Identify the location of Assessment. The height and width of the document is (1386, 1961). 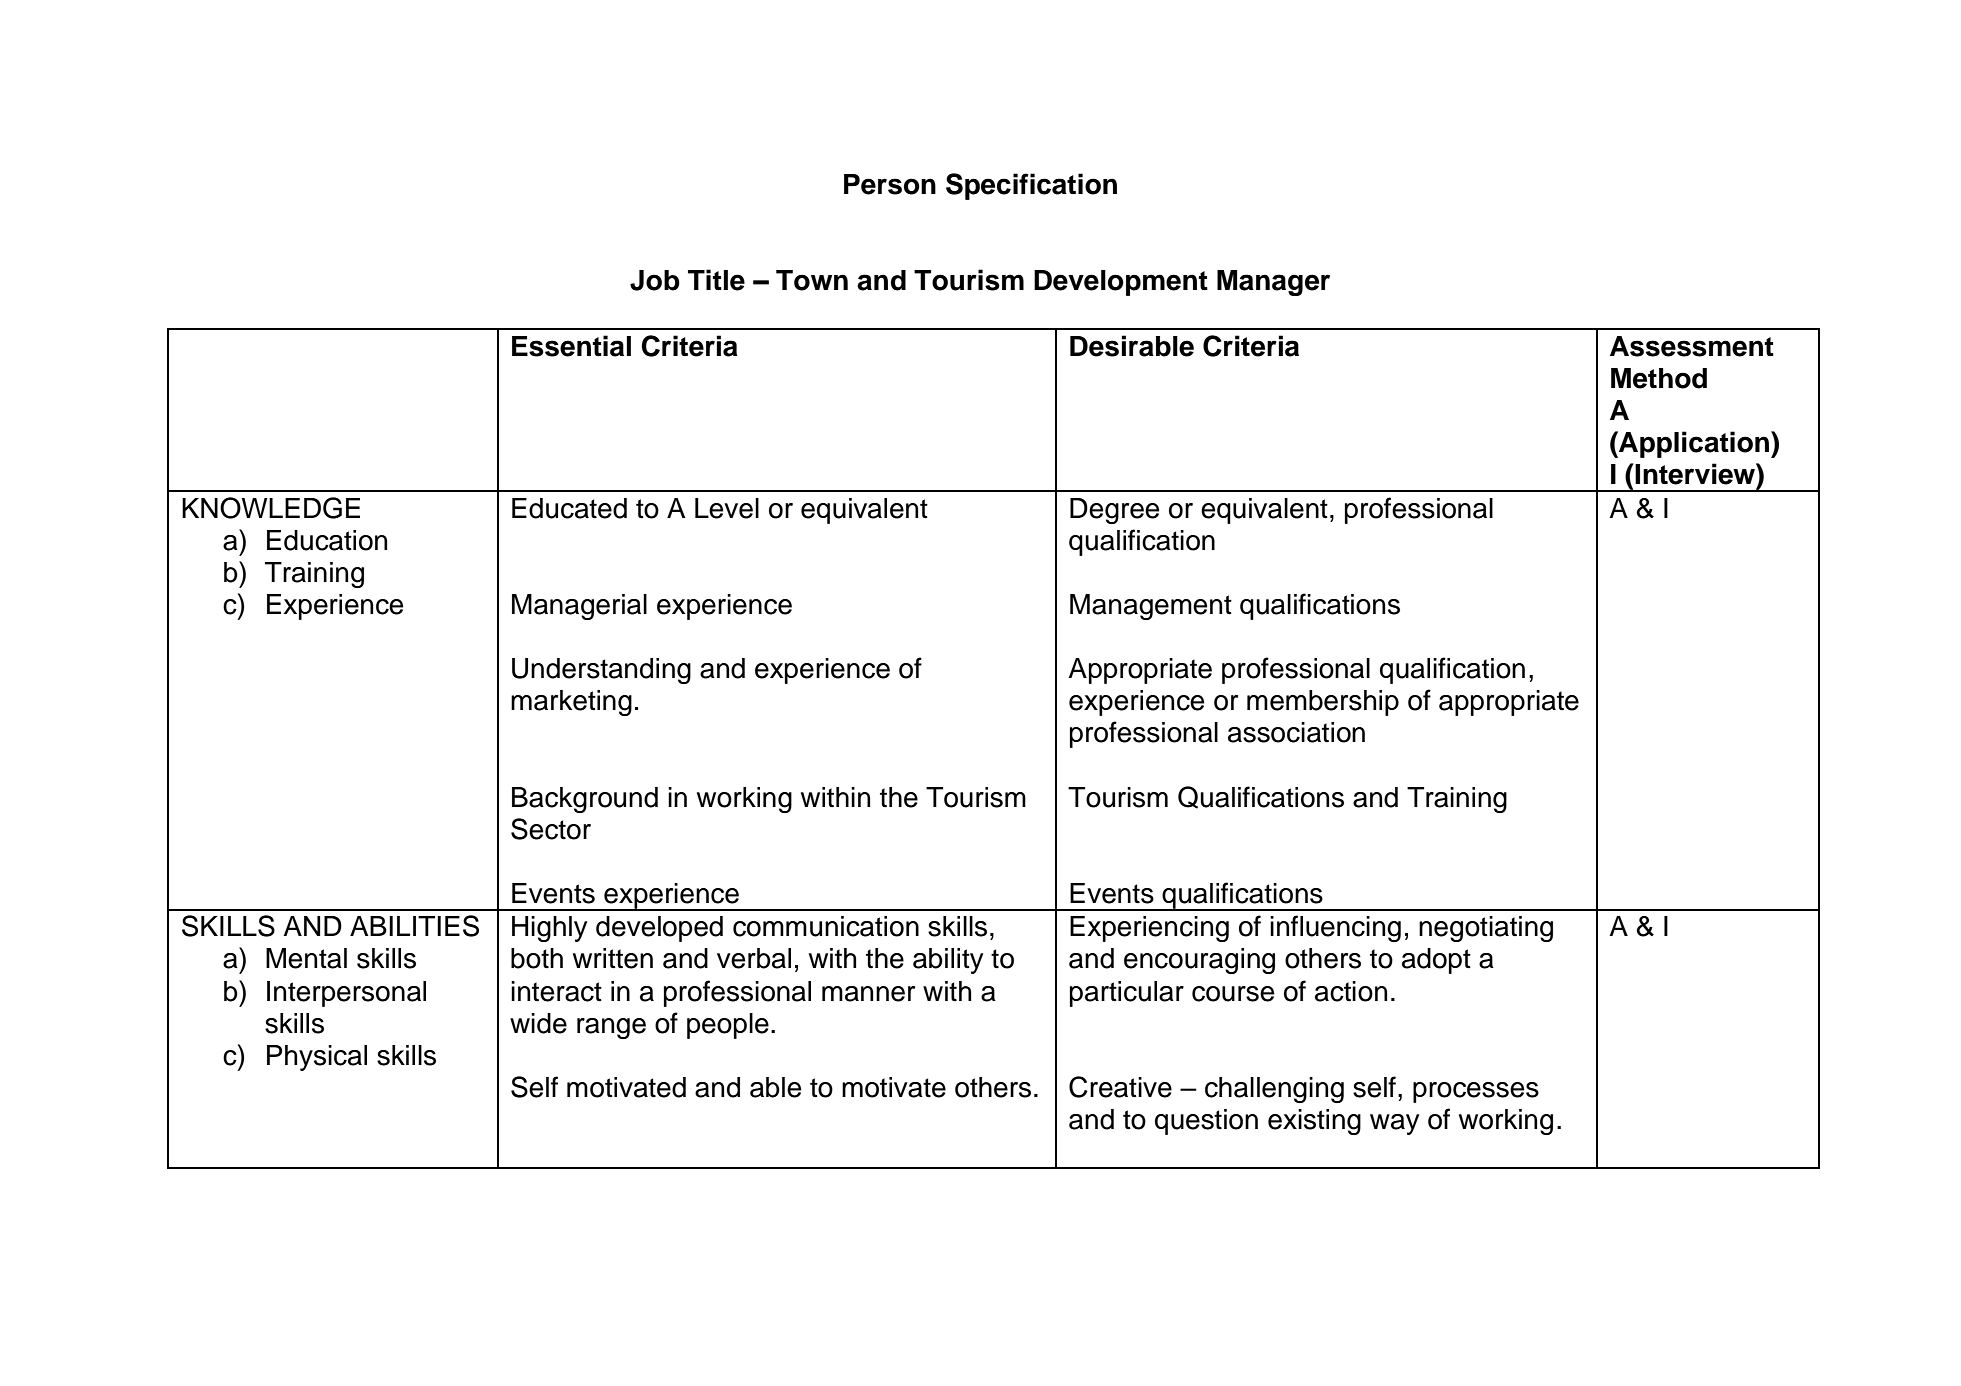
(1692, 346).
